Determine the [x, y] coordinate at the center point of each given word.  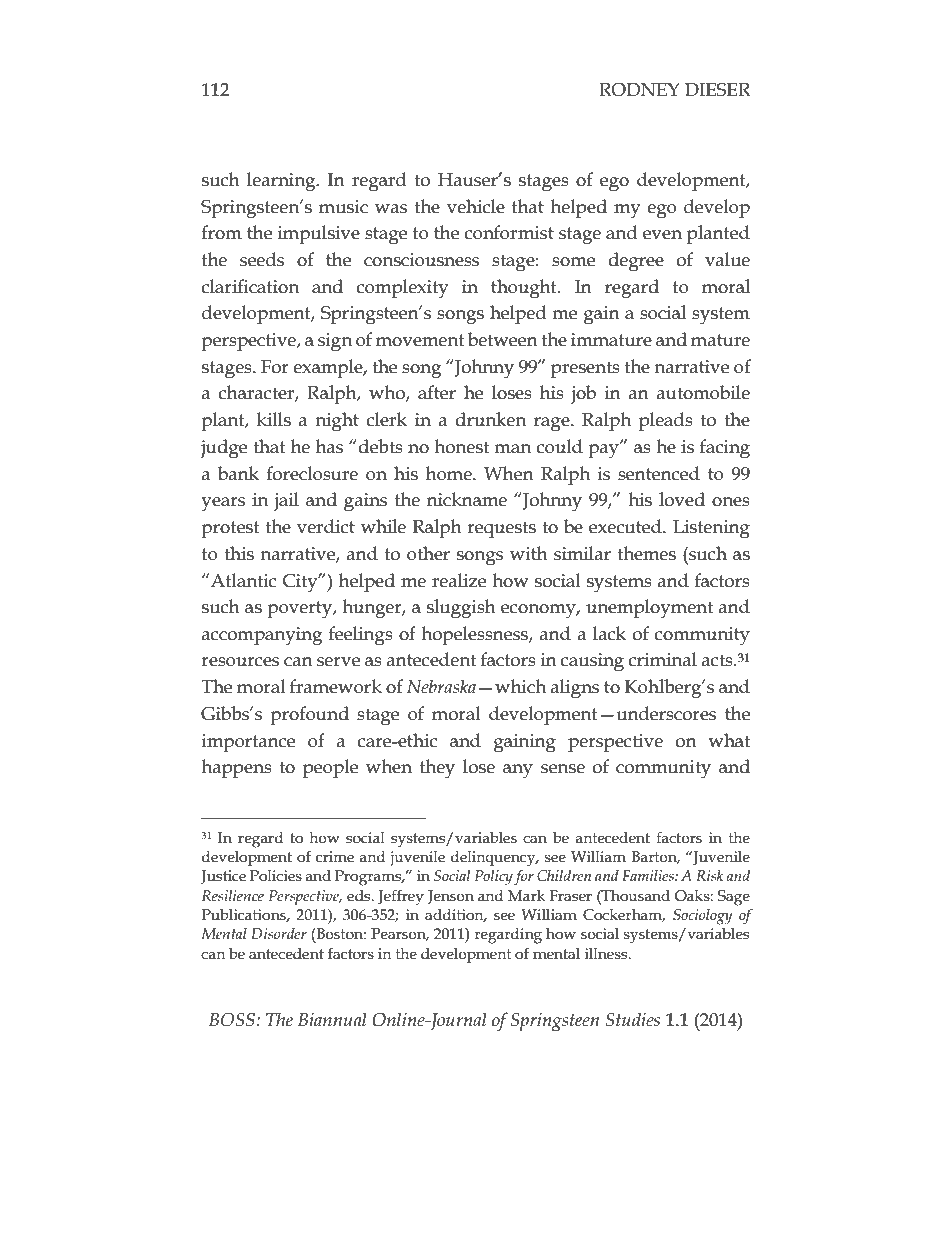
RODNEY [639, 90]
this [239, 553]
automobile [703, 392]
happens [236, 768]
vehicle [476, 206]
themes [646, 553]
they [437, 769]
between [503, 339]
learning [282, 182]
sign [335, 342]
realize [459, 580]
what [729, 740]
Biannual [332, 1019]
